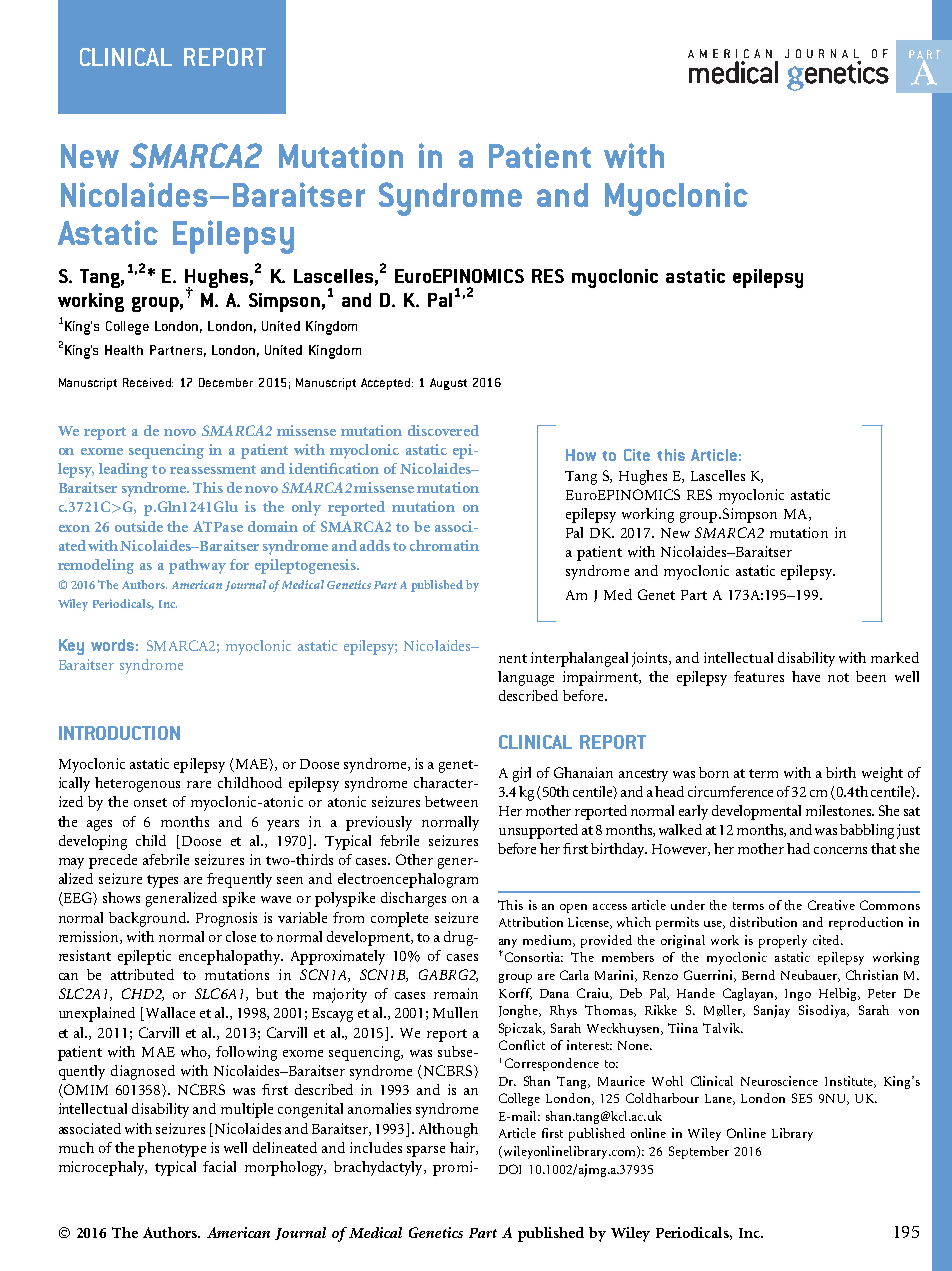 The width and height of the screenshot is (952, 1271). Describe the element at coordinates (443, 430) in the screenshot. I see `discovered` at that location.
